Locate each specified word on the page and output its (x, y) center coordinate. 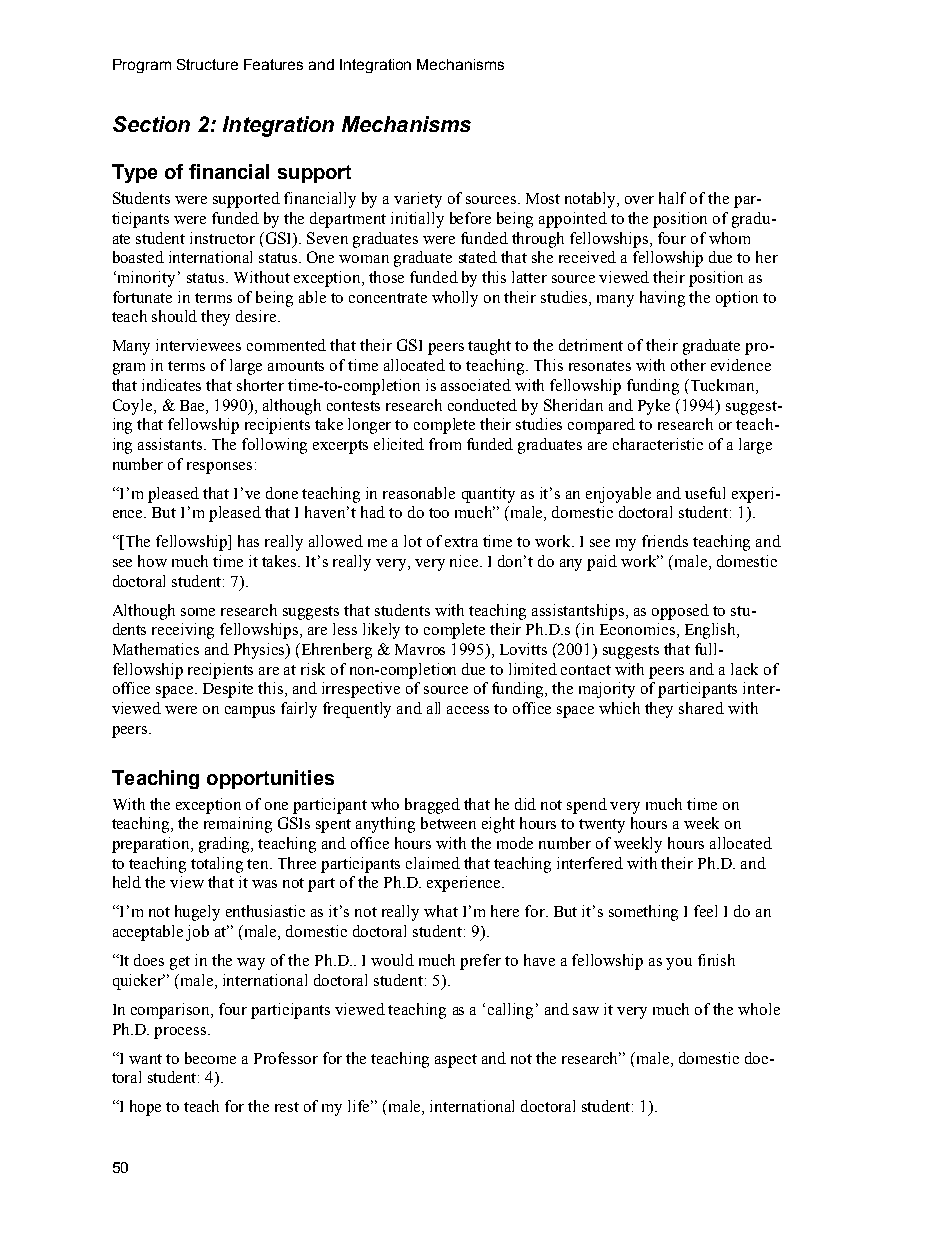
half (672, 198)
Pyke (654, 407)
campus (250, 712)
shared (701, 708)
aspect (456, 1061)
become (210, 1058)
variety (418, 200)
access (468, 710)
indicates (171, 385)
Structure (207, 64)
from (445, 444)
